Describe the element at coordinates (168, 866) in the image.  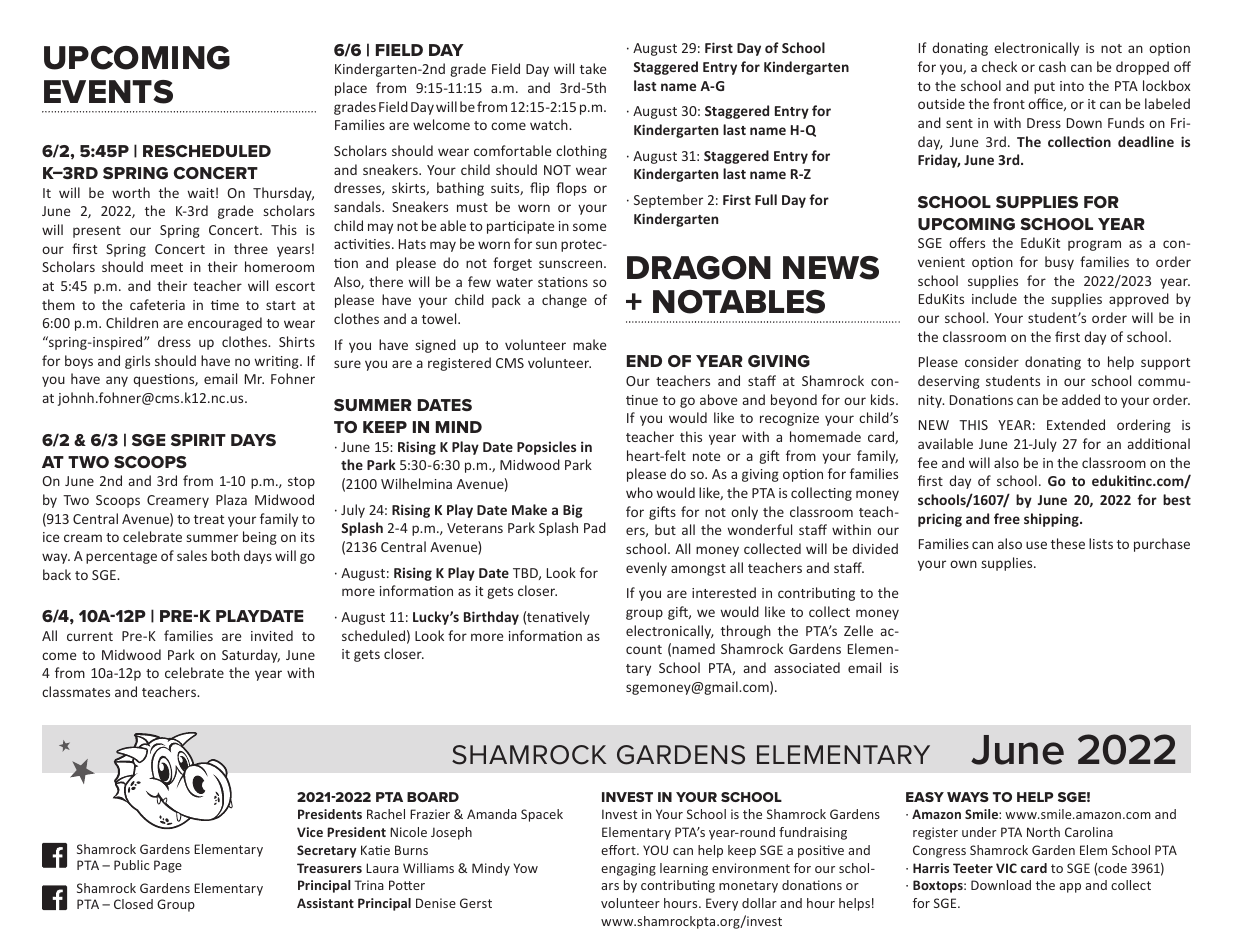
I see `Page` at that location.
